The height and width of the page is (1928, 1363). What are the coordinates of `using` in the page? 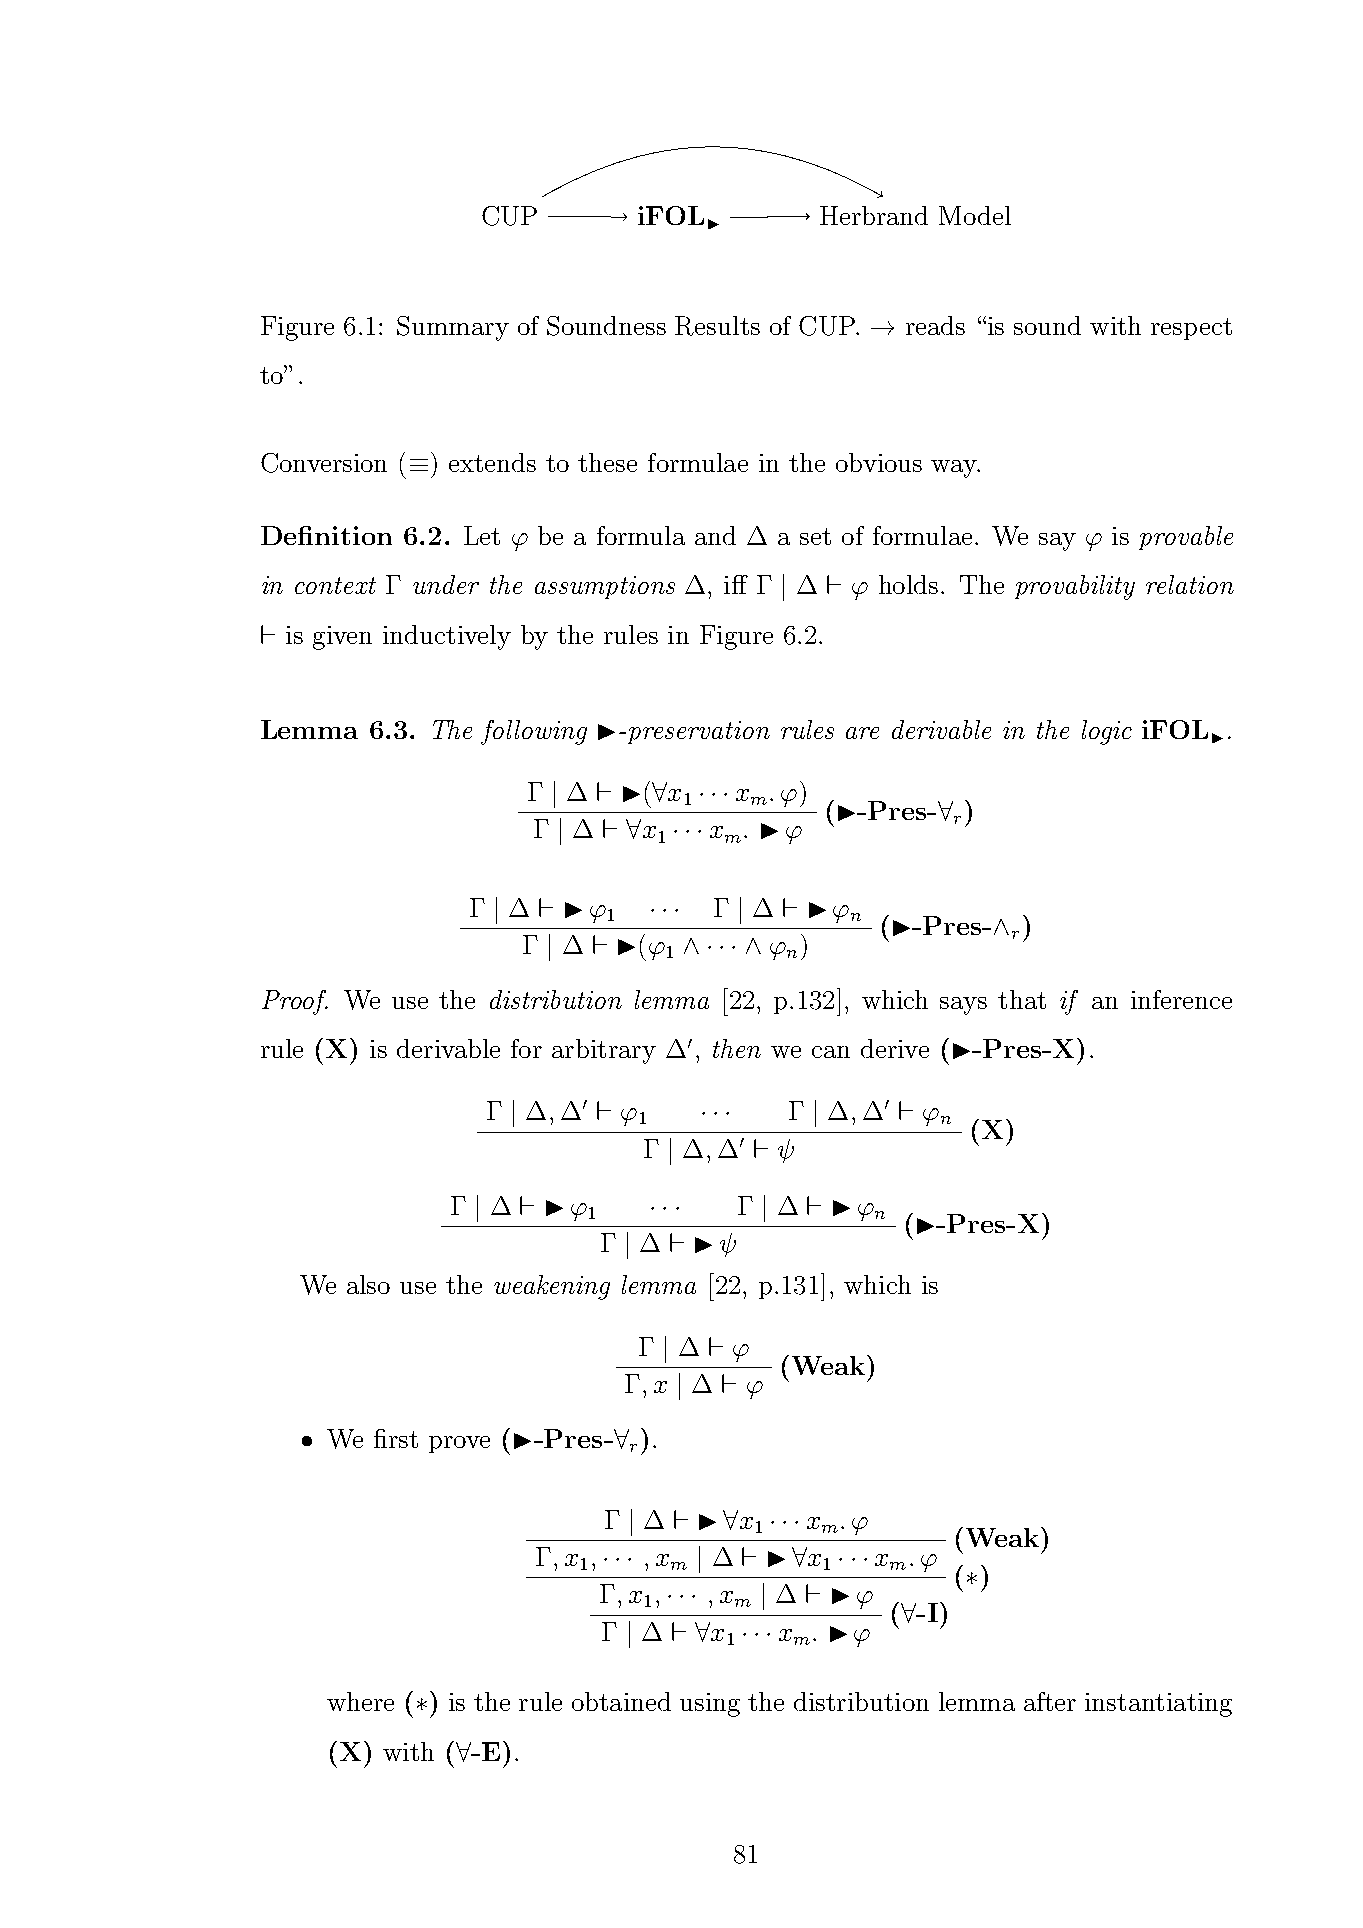 It's located at (710, 1705).
